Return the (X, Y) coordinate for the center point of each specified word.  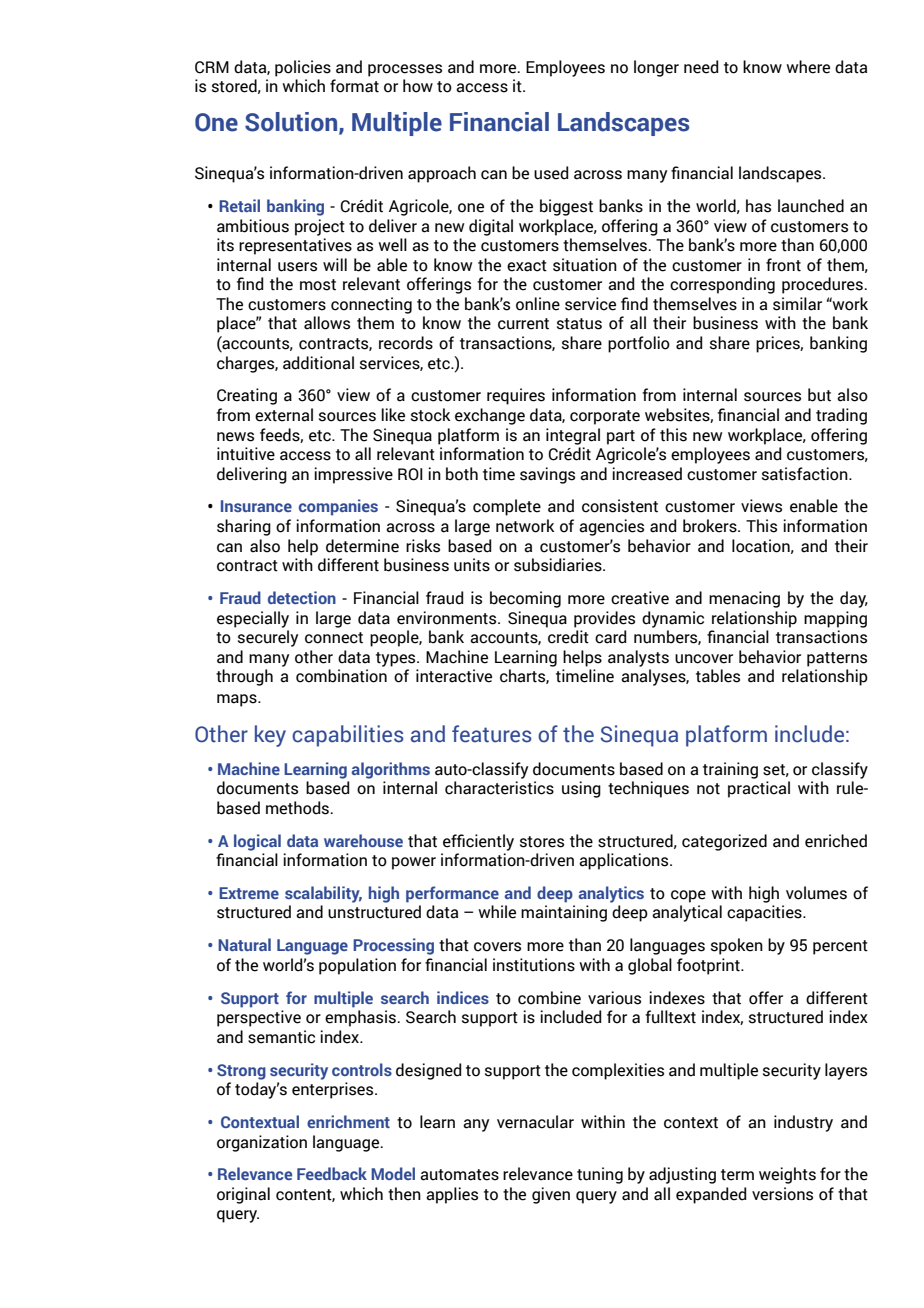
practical (759, 789)
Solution (292, 123)
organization (262, 1143)
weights (787, 1175)
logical (257, 842)
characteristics (499, 788)
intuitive (246, 454)
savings (547, 475)
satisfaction (806, 474)
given (551, 1195)
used (551, 173)
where (808, 67)
